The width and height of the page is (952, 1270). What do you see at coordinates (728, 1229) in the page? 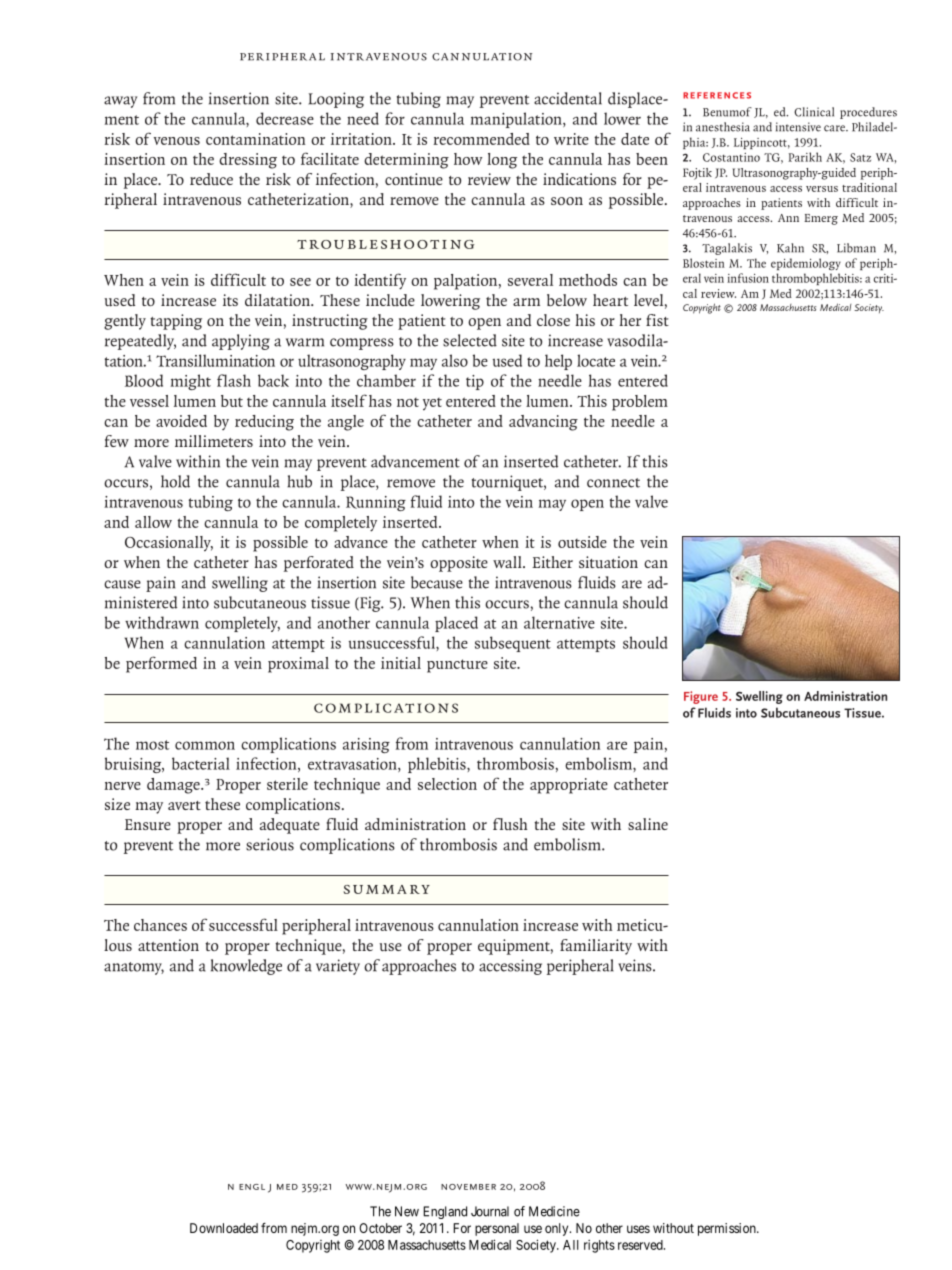
I see `permission` at bounding box center [728, 1229].
